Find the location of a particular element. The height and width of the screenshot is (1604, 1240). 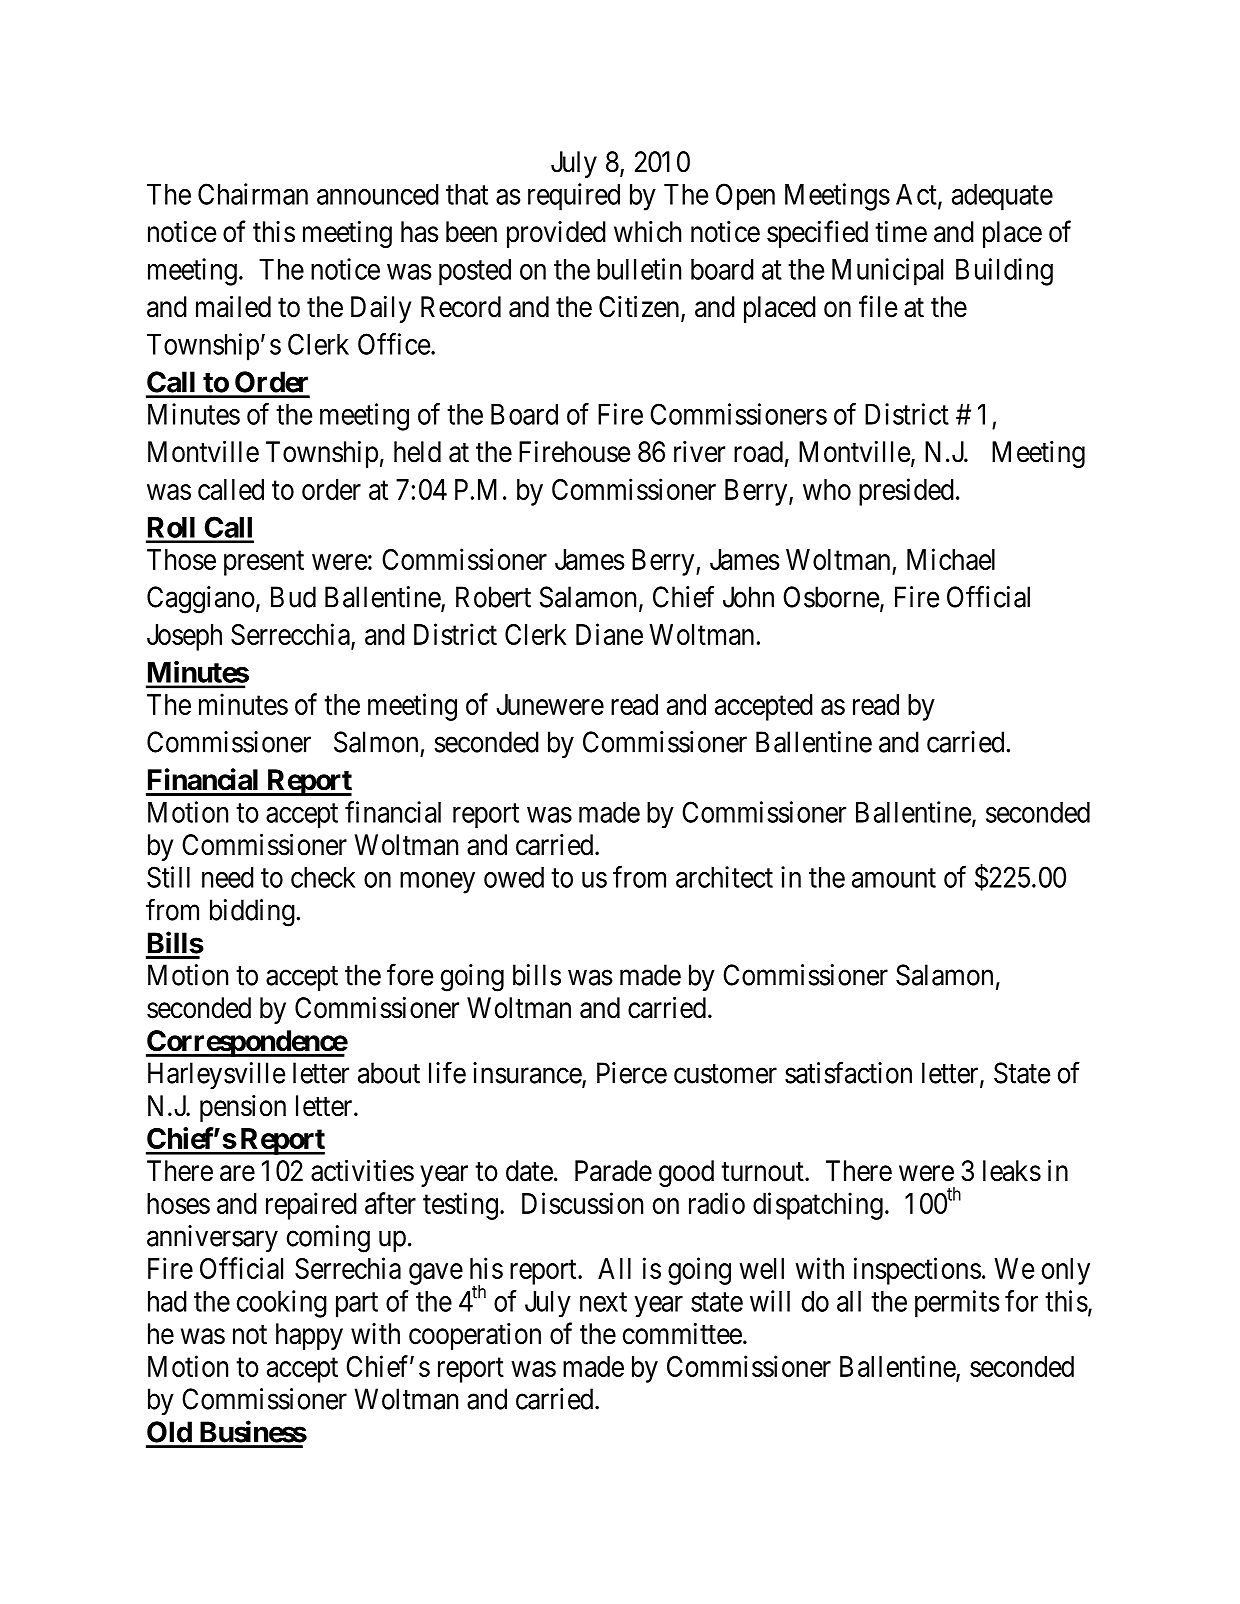

next is located at coordinates (603, 1302).
